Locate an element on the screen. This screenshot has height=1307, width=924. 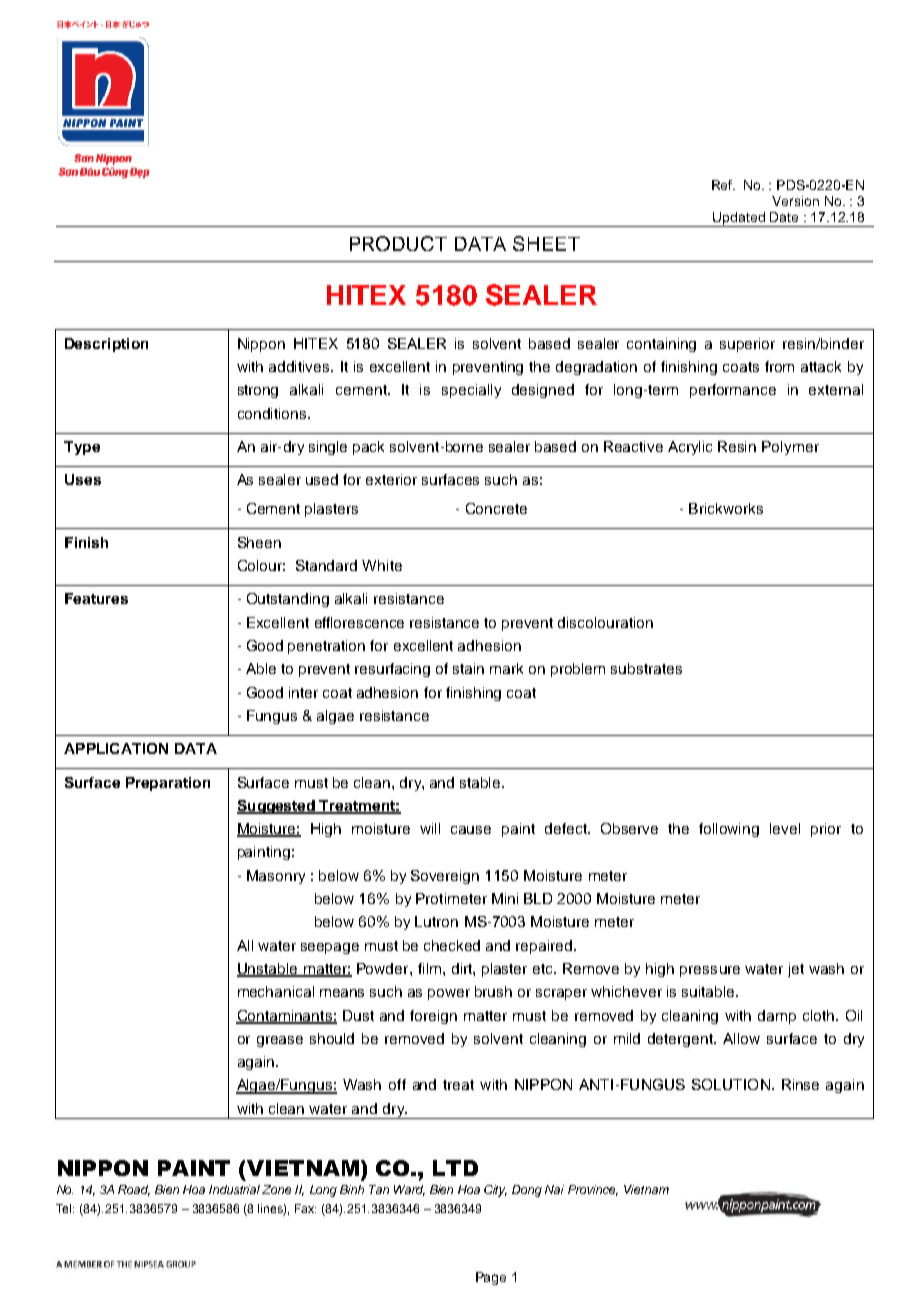
Version is located at coordinates (795, 201).
